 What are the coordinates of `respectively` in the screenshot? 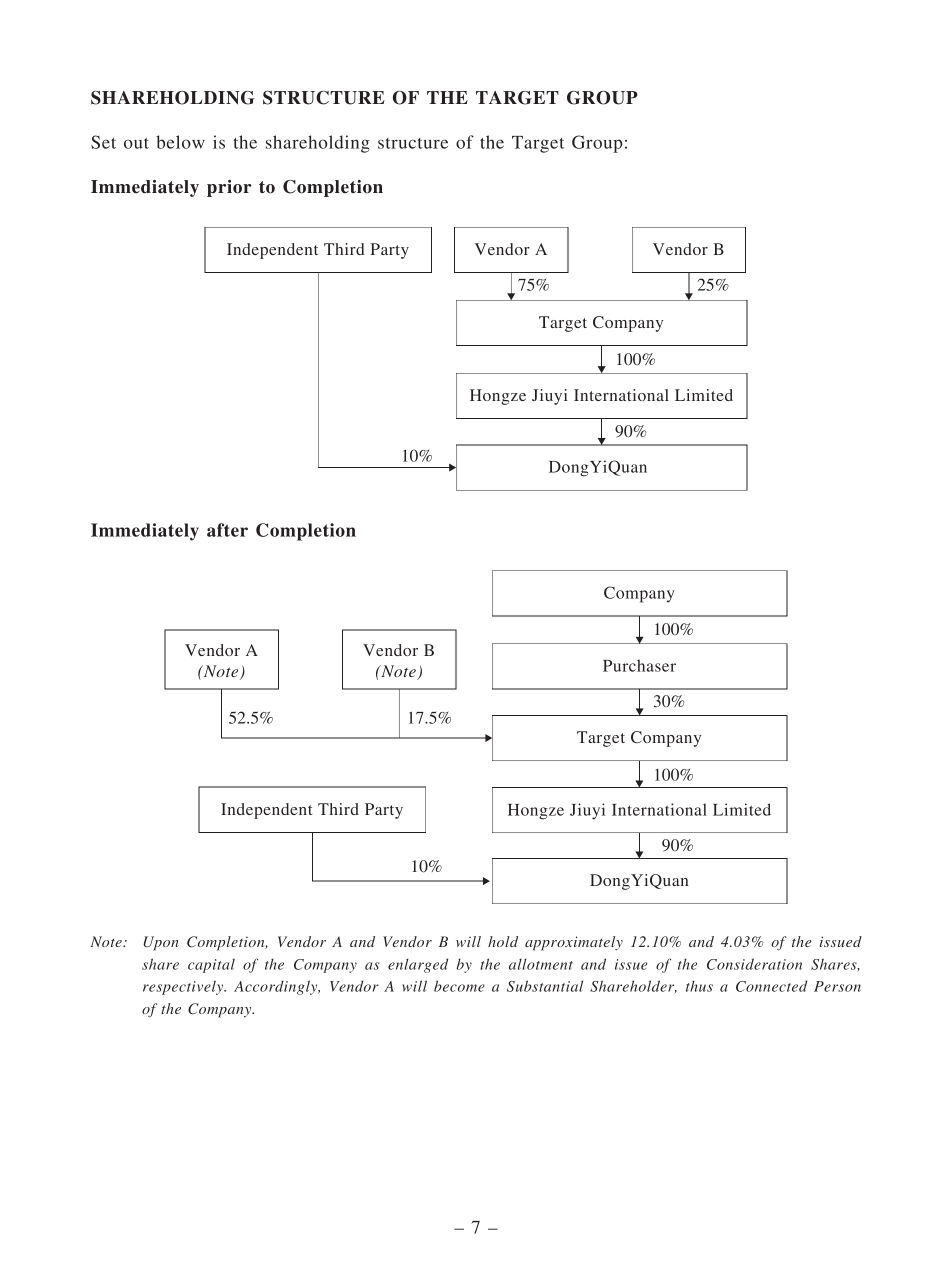 It's located at (184, 987).
